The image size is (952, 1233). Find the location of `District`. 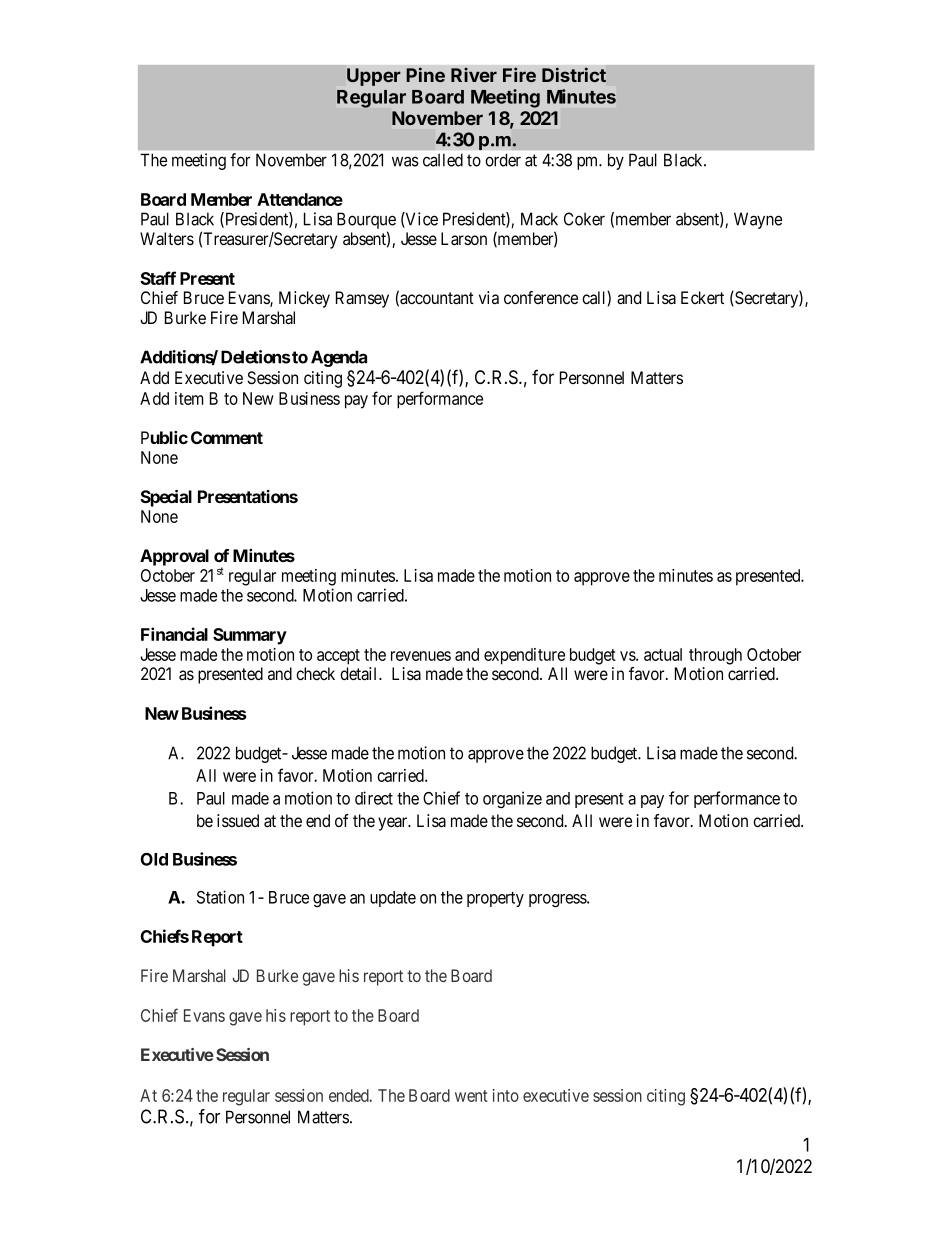

District is located at coordinates (574, 74).
